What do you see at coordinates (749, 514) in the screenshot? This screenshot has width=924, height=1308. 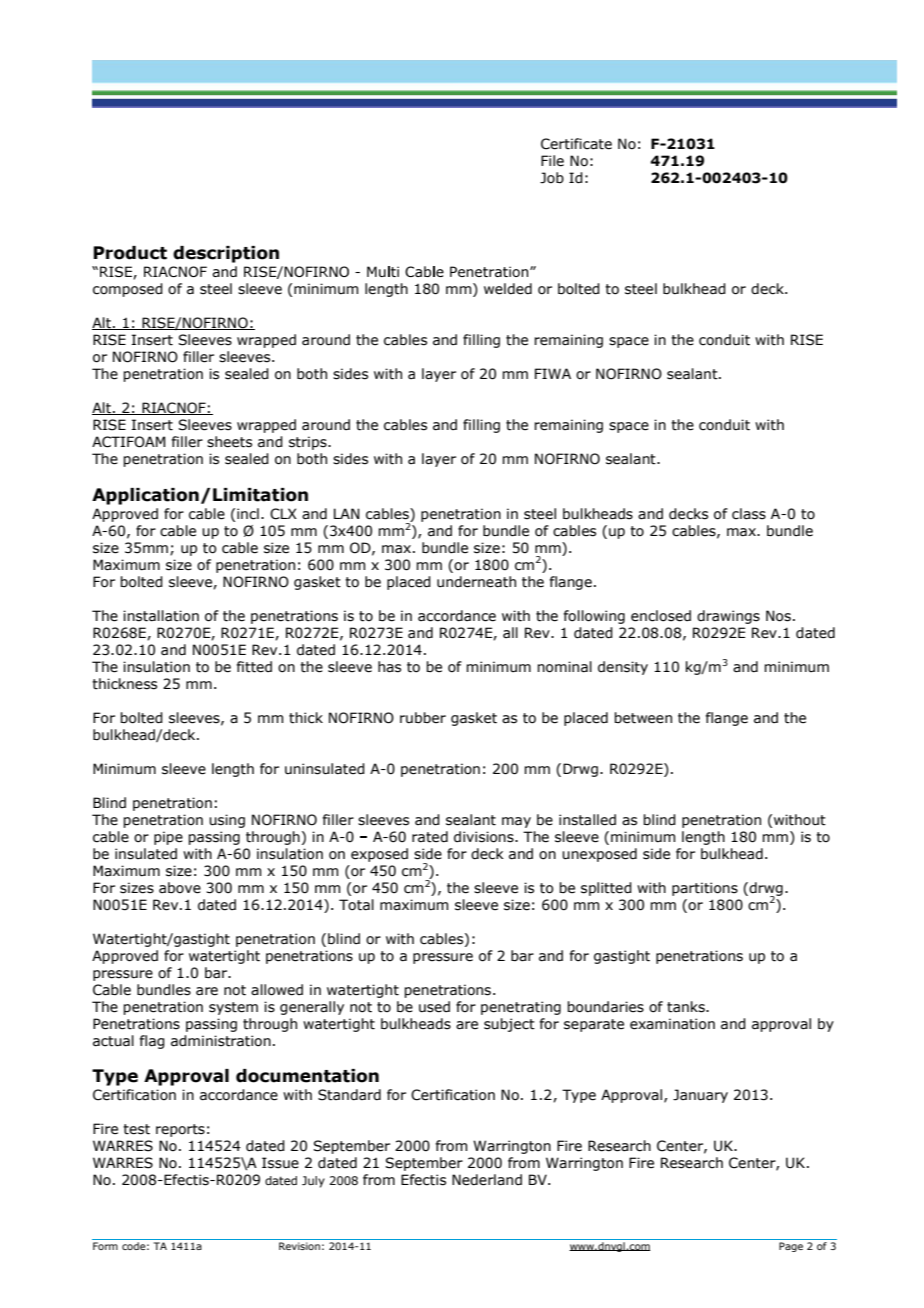 I see `class` at bounding box center [749, 514].
